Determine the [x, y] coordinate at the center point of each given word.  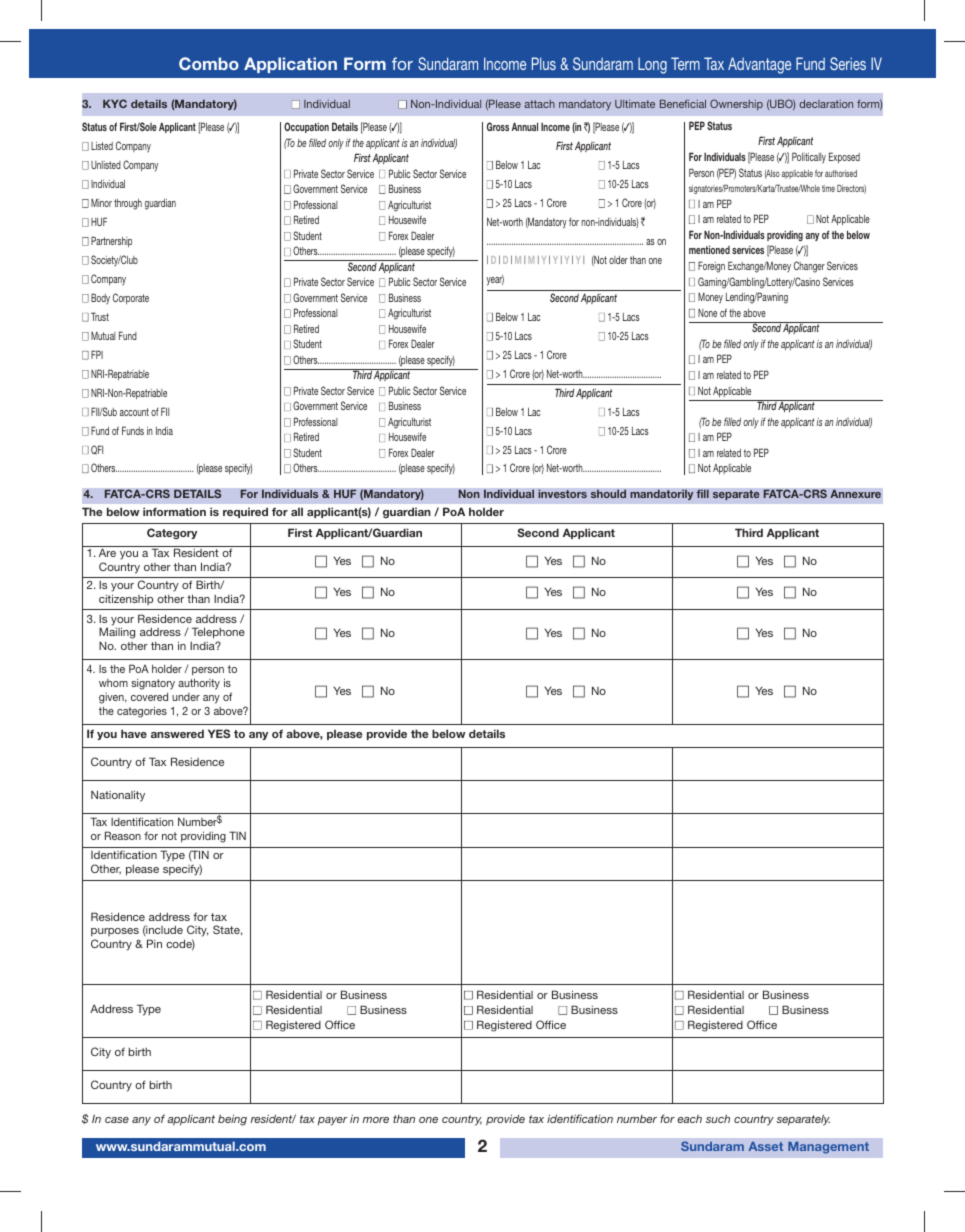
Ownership [736, 104]
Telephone [218, 634]
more [376, 1120]
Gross [498, 126]
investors [562, 493]
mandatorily [662, 495]
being [232, 1120]
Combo [209, 63]
